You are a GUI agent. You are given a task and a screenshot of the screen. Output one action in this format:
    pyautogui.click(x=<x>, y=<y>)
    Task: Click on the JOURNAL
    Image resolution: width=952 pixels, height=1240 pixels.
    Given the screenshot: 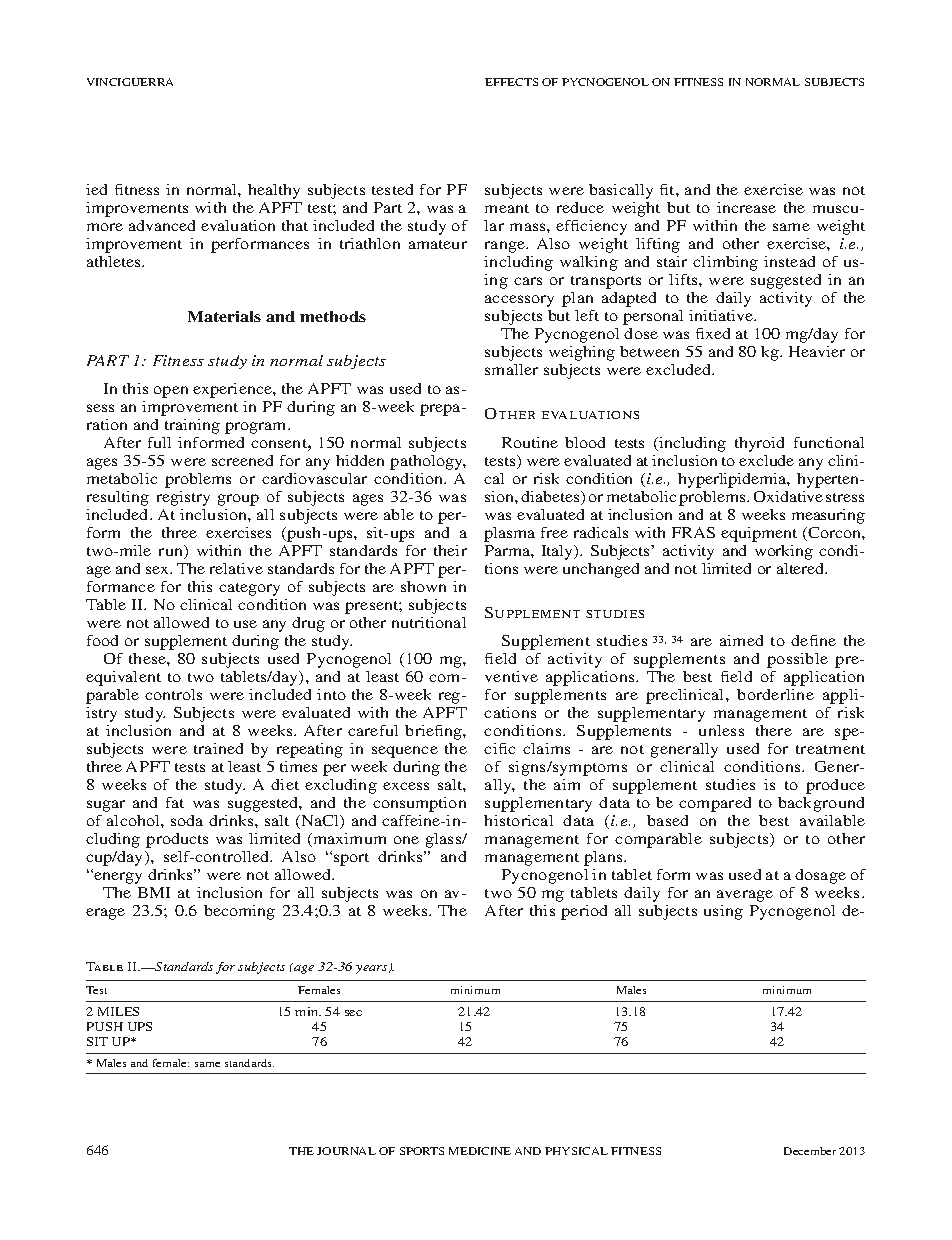 What is the action you would take?
    pyautogui.click(x=346, y=1151)
